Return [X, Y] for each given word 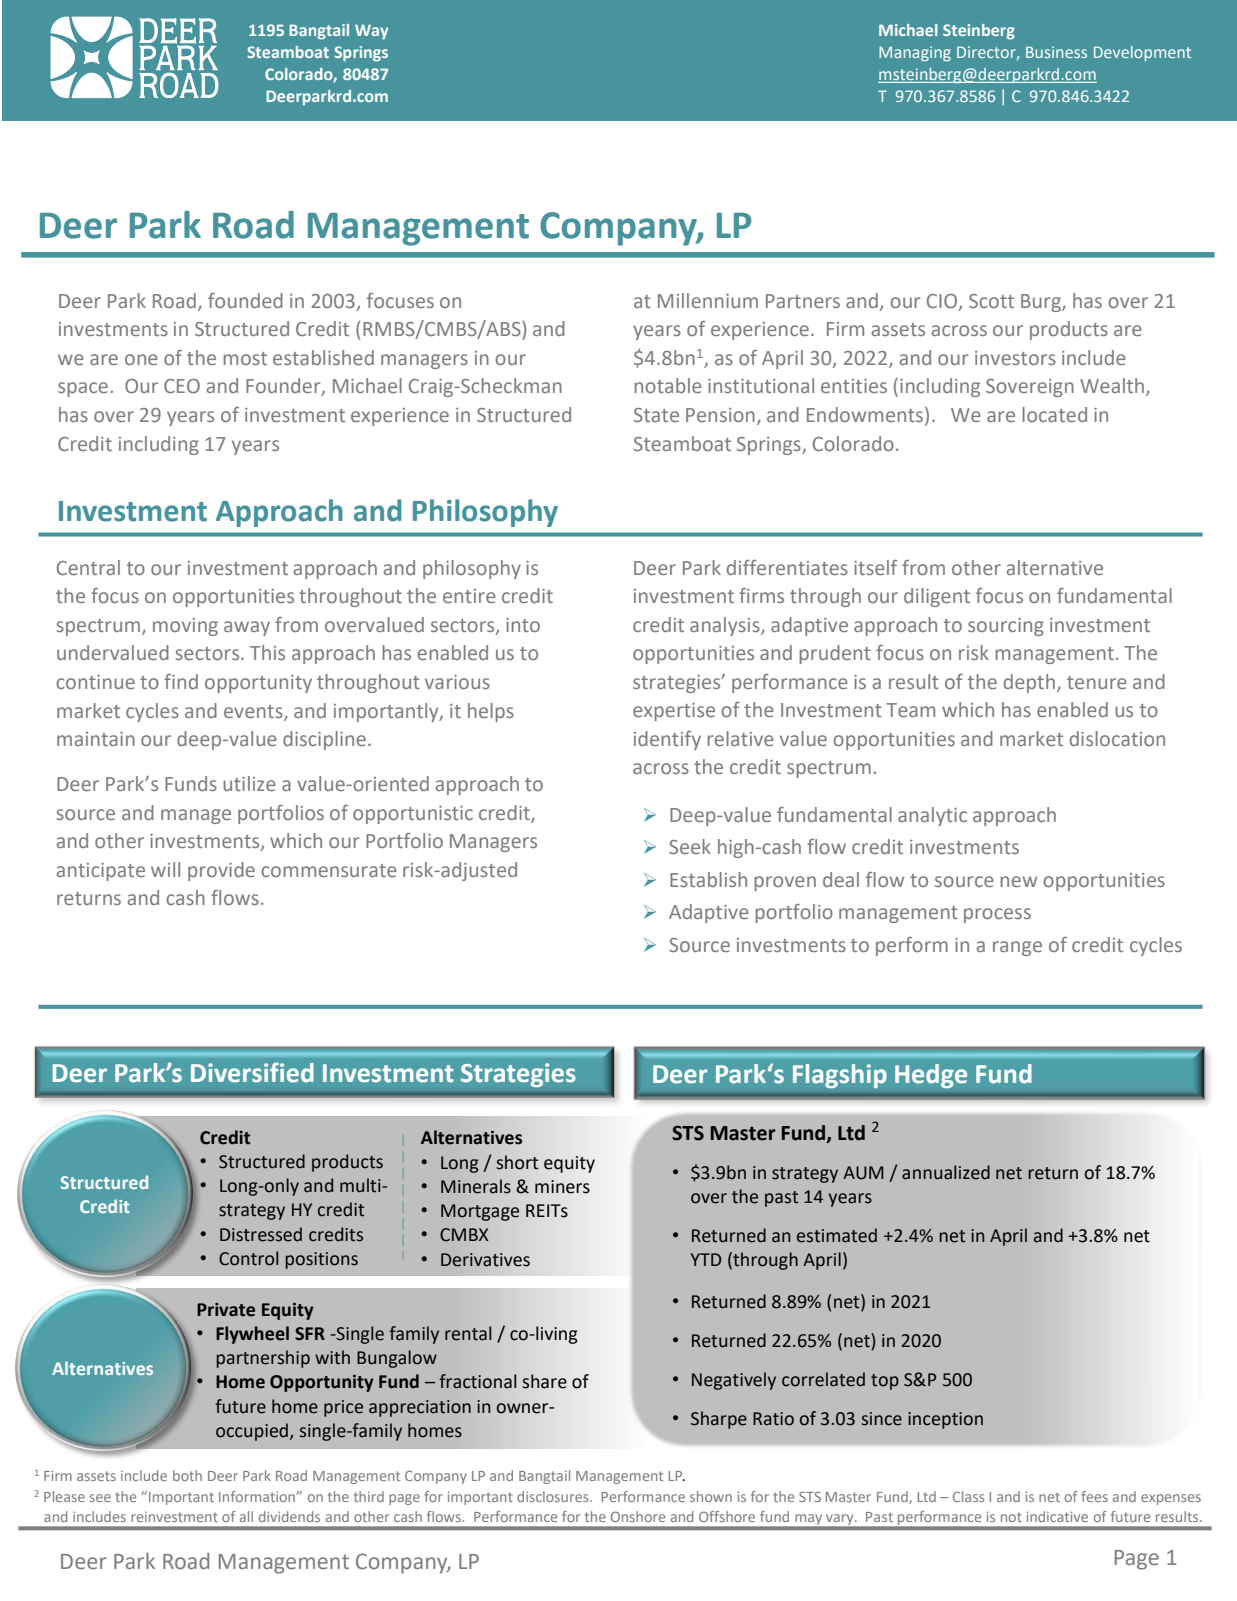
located [1055, 414]
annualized [946, 1172]
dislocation [1117, 738]
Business [1056, 52]
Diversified [252, 1072]
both [187, 1475]
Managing [915, 54]
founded [245, 300]
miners [562, 1187]
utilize [249, 783]
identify [667, 740]
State [656, 415]
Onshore [638, 1516]
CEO [182, 386]
